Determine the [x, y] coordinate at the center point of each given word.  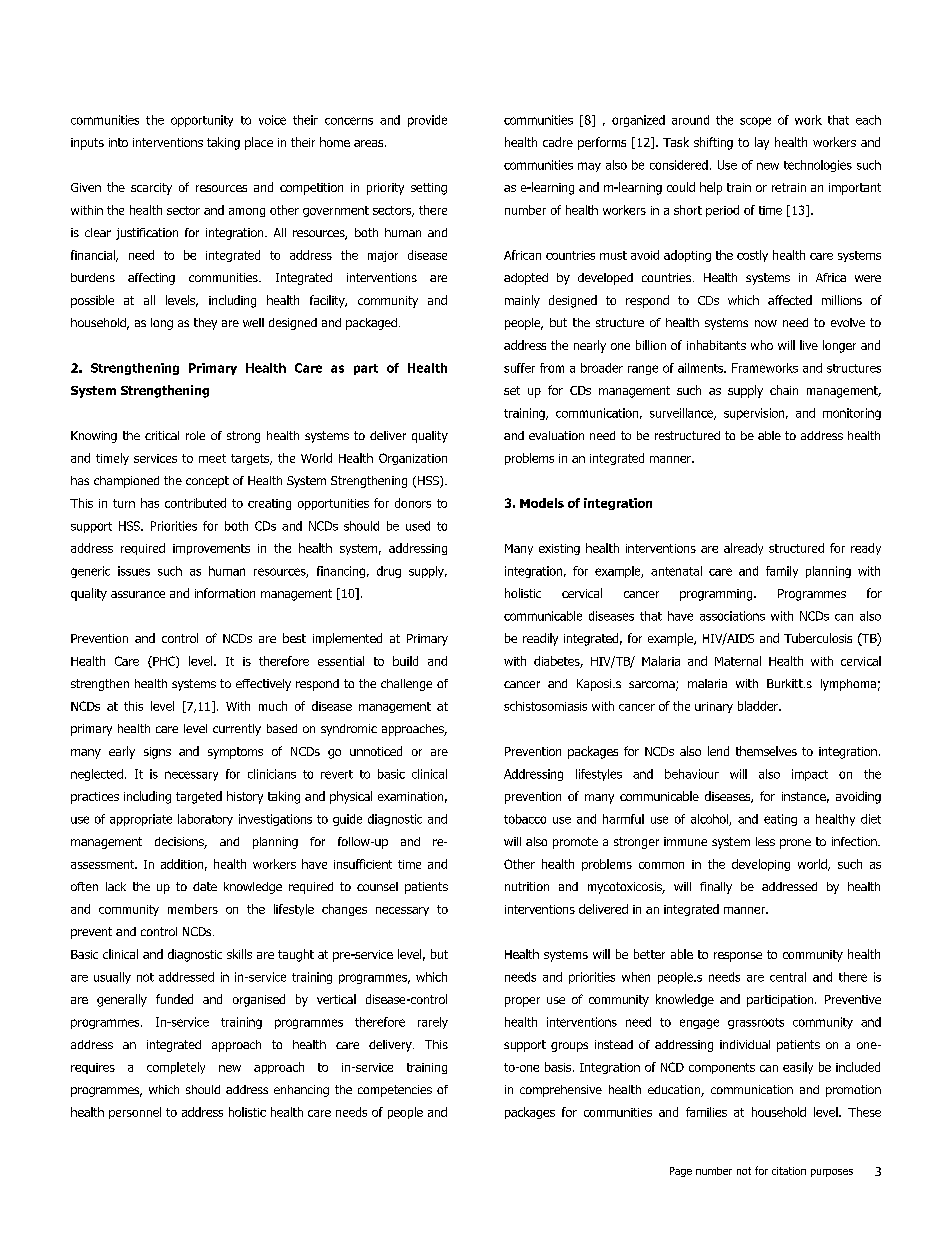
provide [427, 121]
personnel [135, 1113]
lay [762, 143]
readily [540, 639]
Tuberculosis [818, 638]
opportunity [202, 121]
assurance [138, 594]
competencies [395, 1091]
